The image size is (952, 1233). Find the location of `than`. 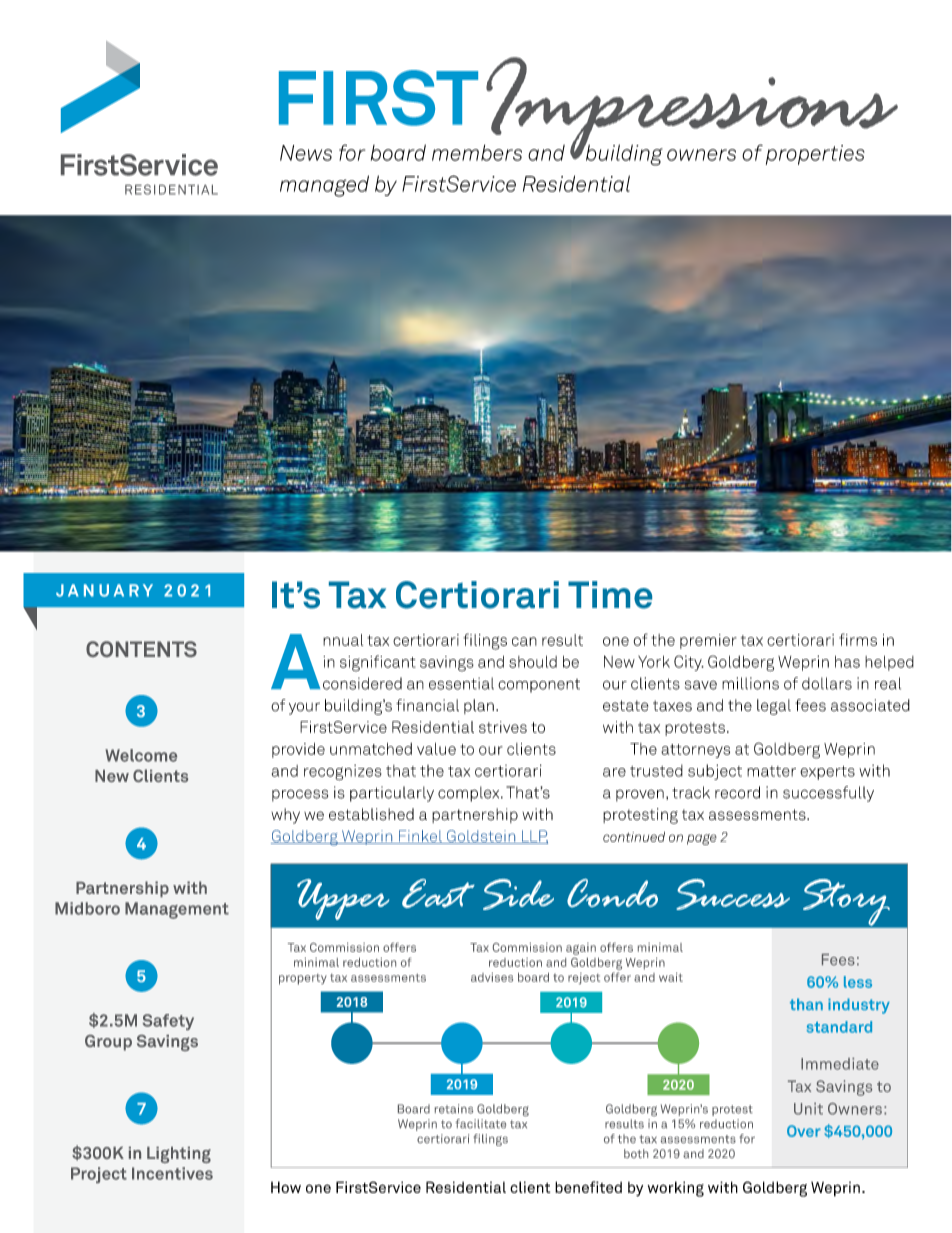

than is located at coordinates (806, 1004).
